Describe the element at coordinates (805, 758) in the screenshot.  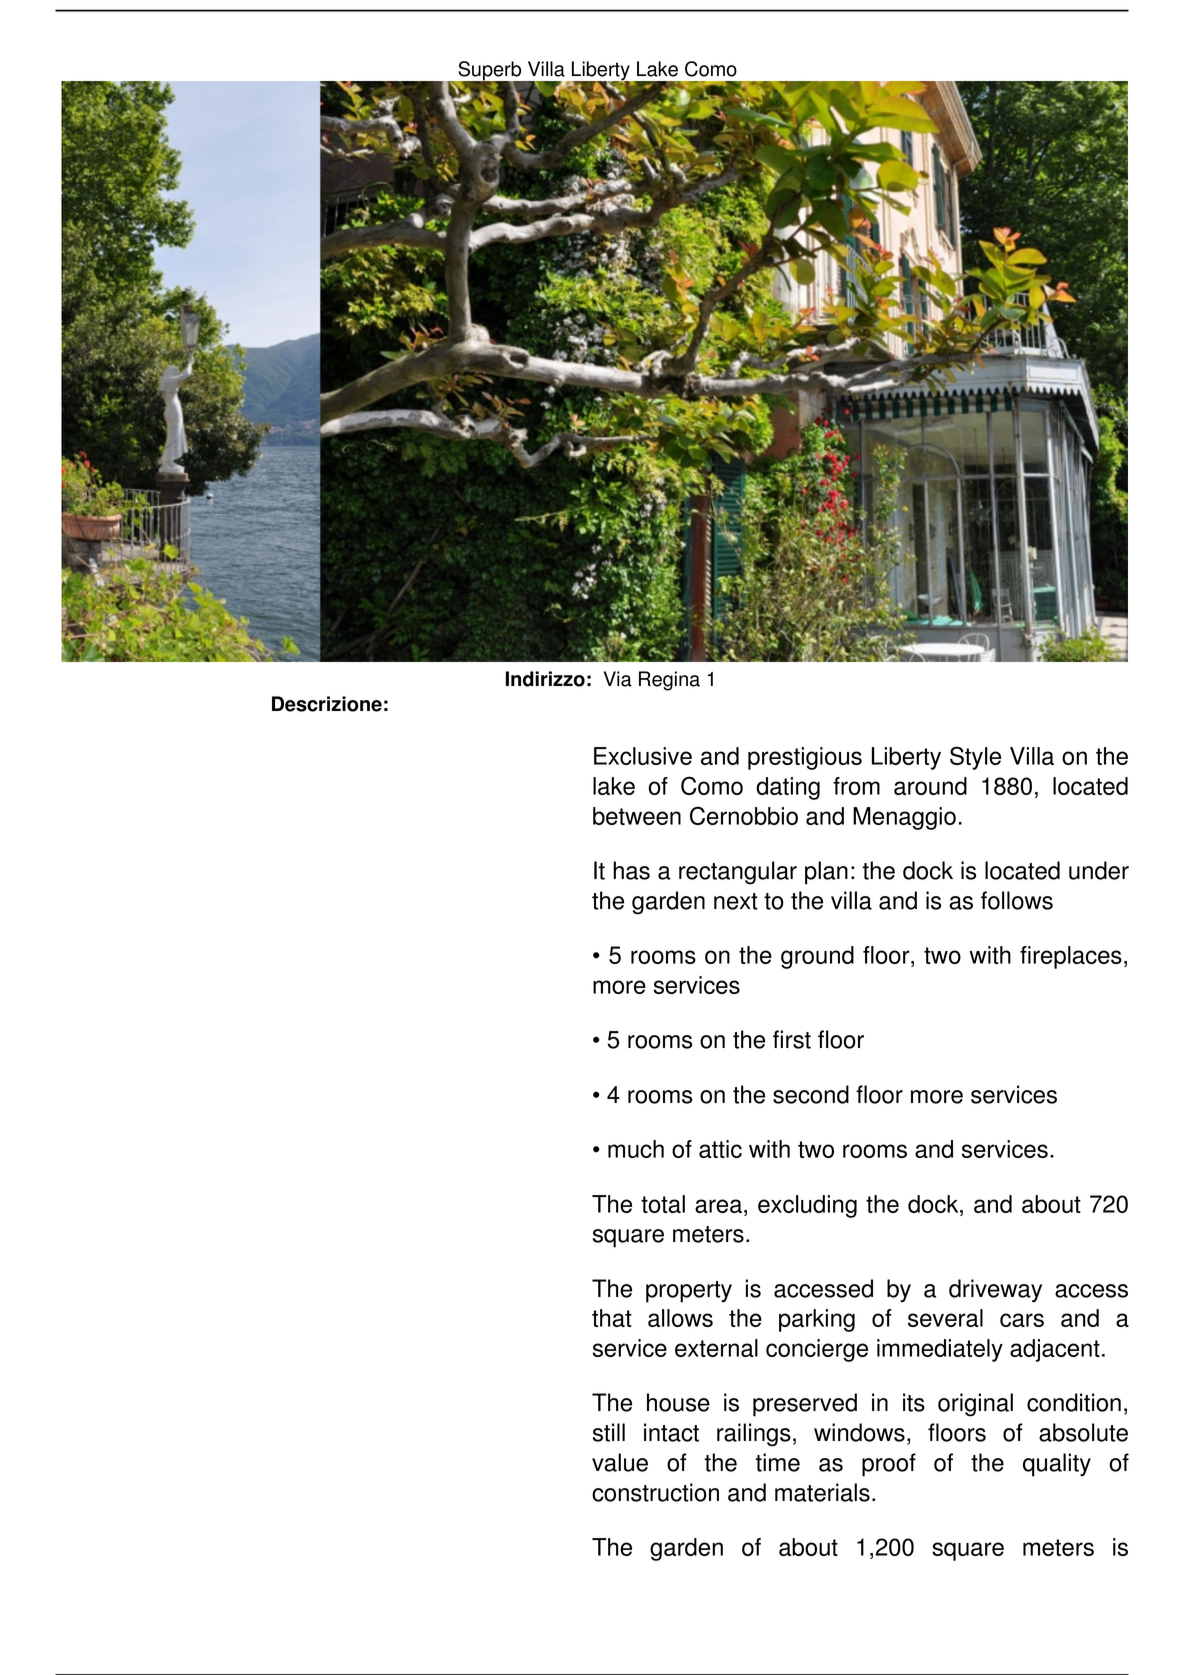
I see `prestigious` at that location.
